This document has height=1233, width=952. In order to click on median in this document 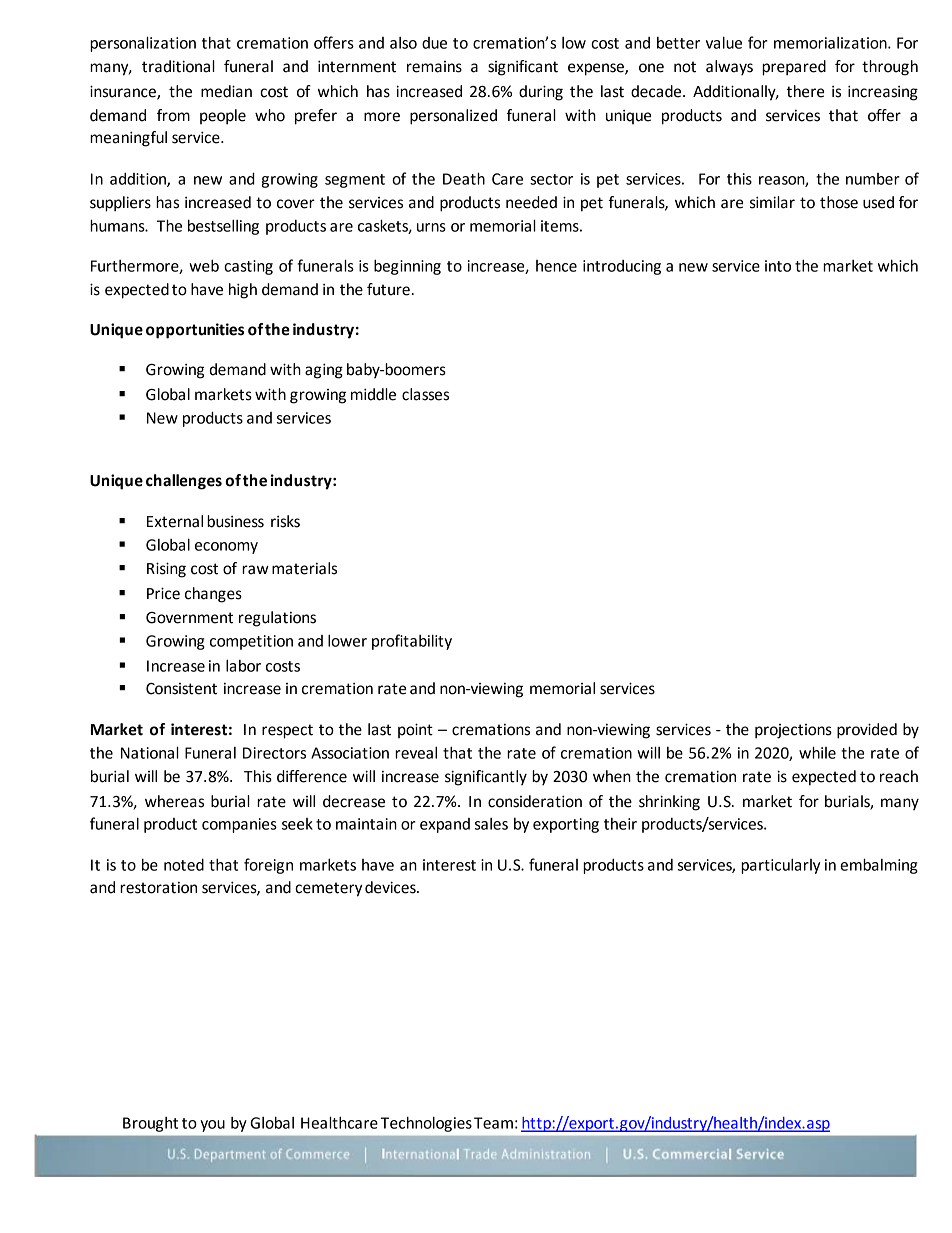, I will do `click(226, 91)`.
